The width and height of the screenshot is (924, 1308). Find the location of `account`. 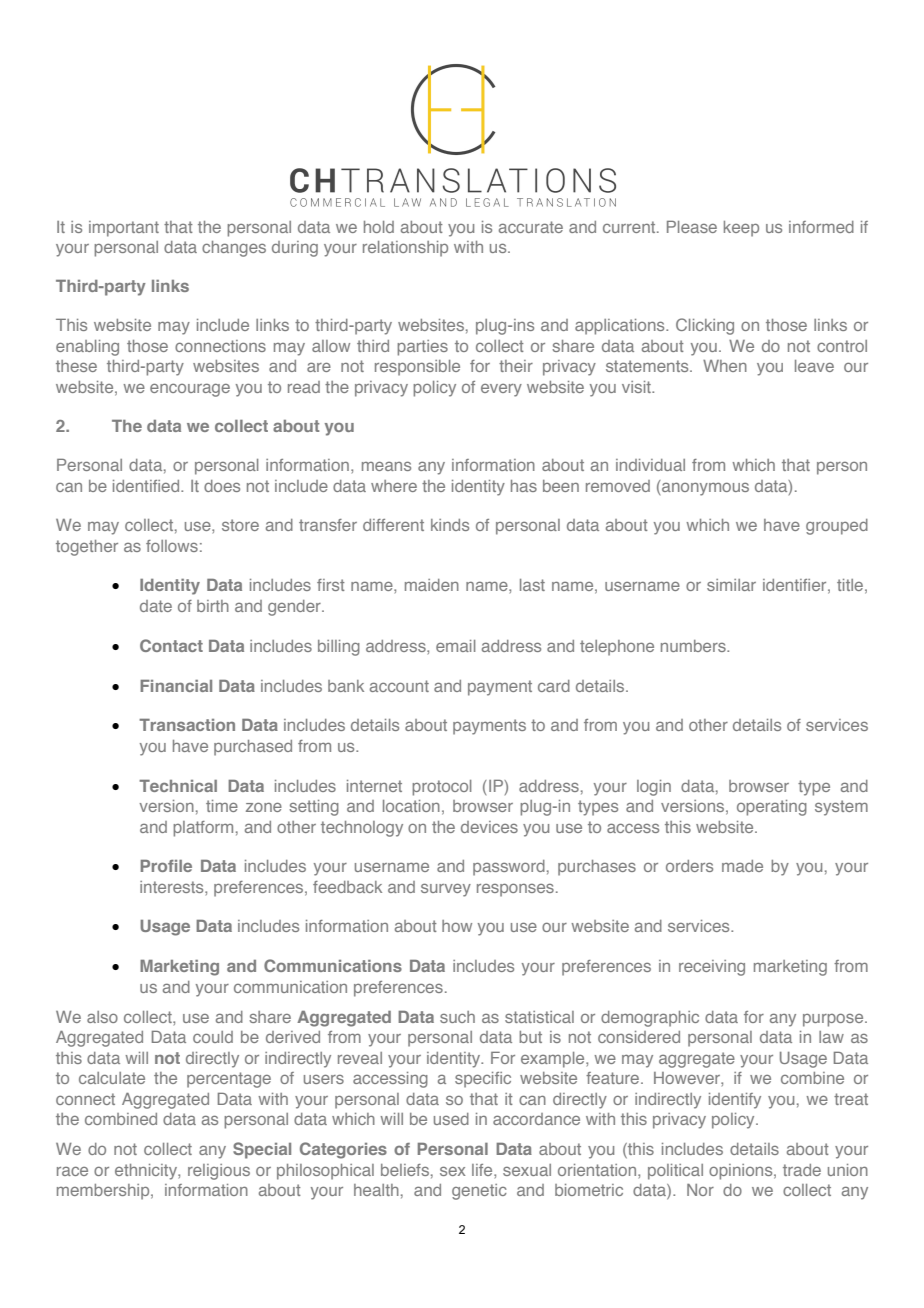

account is located at coordinates (399, 686).
